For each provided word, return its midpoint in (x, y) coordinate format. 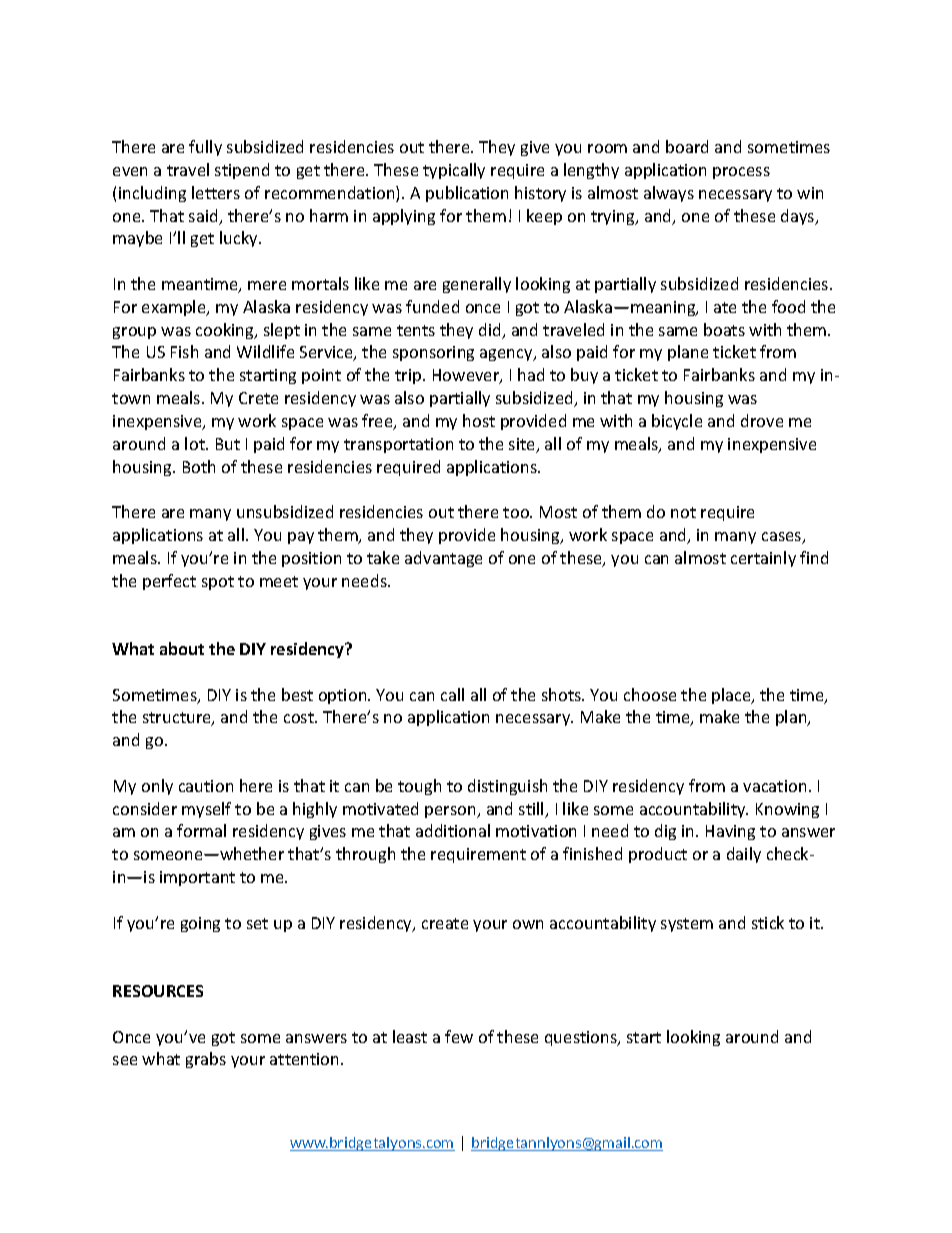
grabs (206, 1060)
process (741, 173)
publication (467, 194)
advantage (443, 559)
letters (216, 192)
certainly (763, 559)
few (459, 1036)
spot (218, 583)
